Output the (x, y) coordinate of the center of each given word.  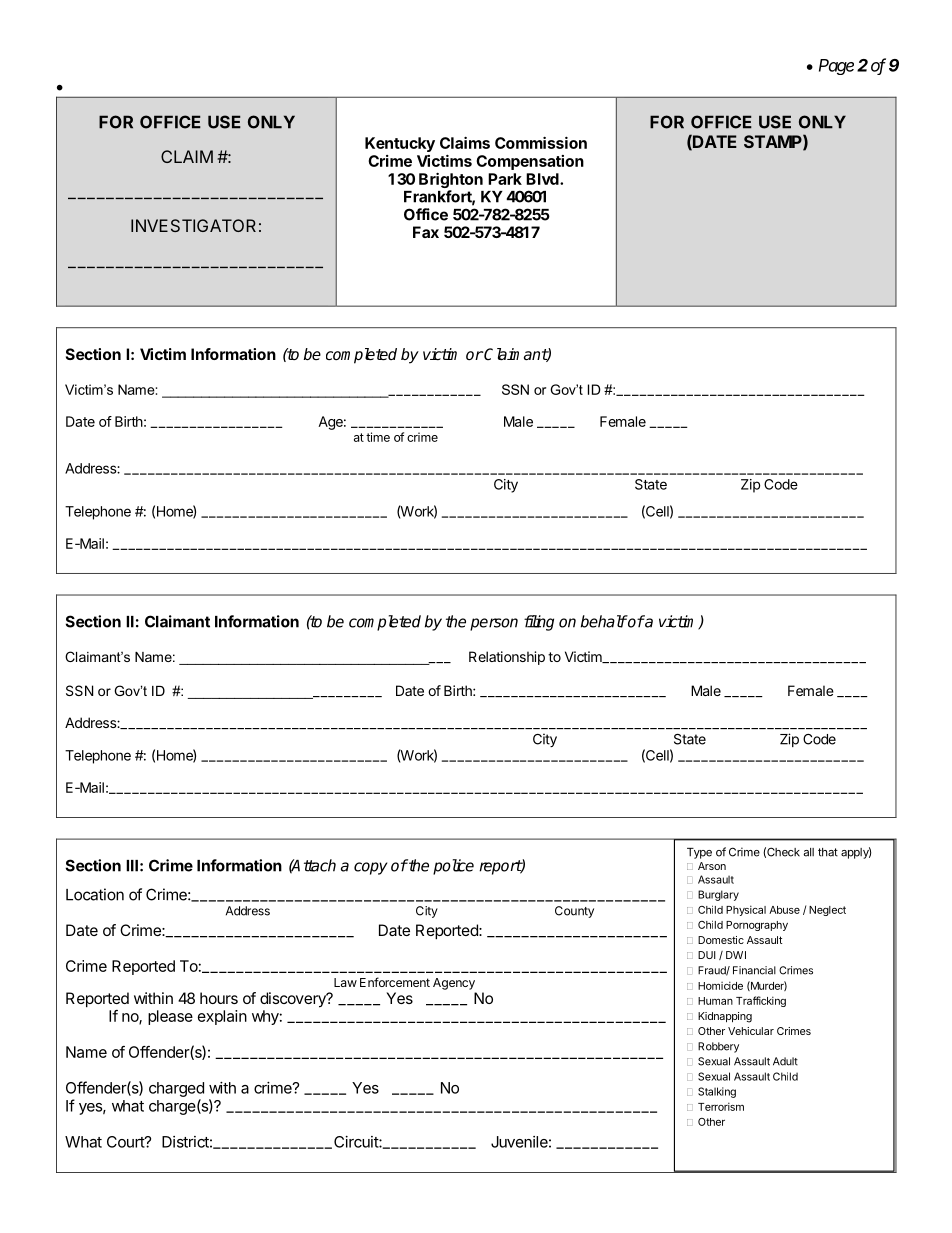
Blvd (543, 179)
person (494, 624)
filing (539, 623)
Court (126, 1142)
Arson (712, 866)
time (378, 437)
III (132, 866)
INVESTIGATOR (193, 225)
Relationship (507, 658)
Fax (426, 232)
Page (836, 67)
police (453, 867)
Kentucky (400, 144)
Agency (454, 984)
